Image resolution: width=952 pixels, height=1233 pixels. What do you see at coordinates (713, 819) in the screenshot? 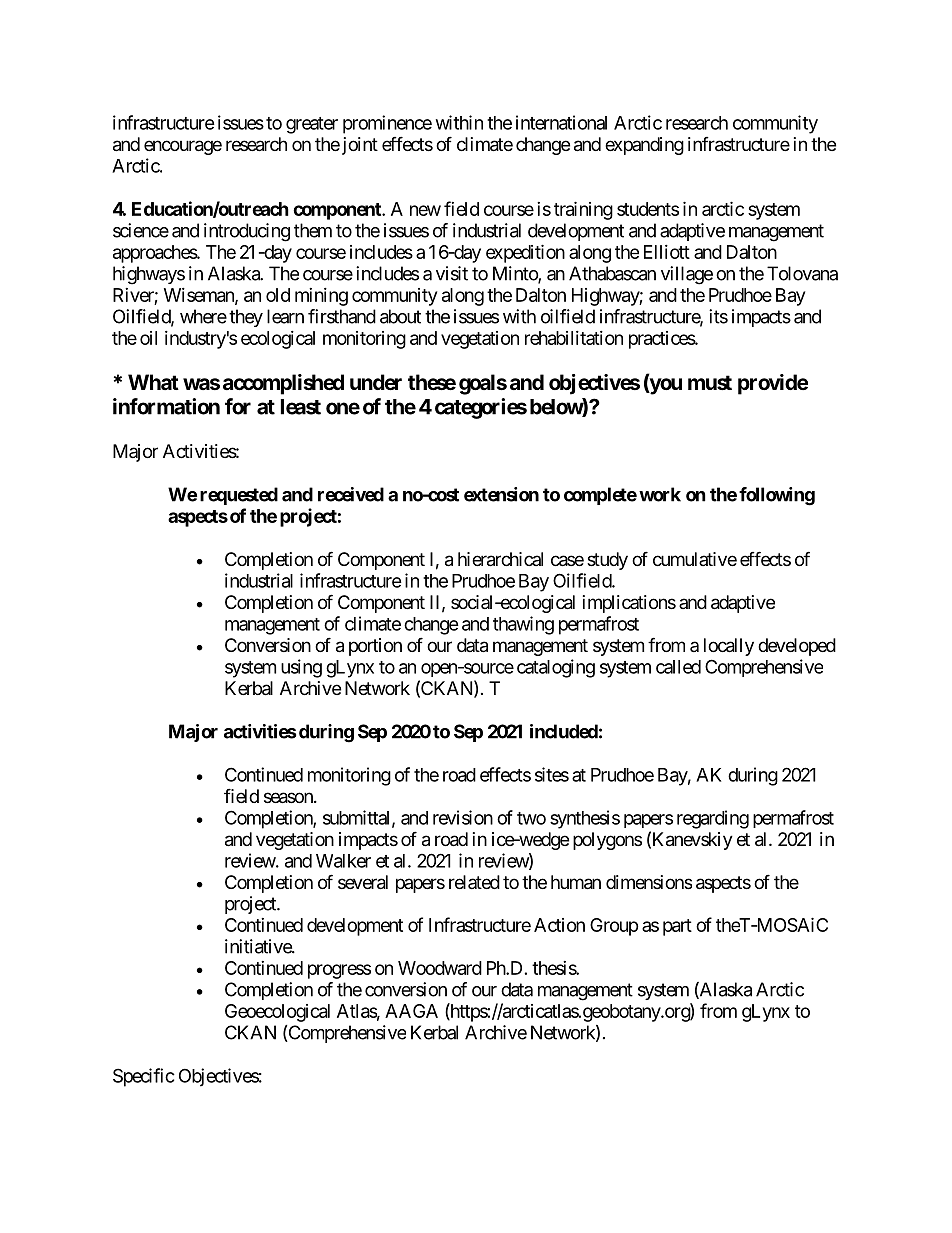
I see `regarding` at bounding box center [713, 819].
